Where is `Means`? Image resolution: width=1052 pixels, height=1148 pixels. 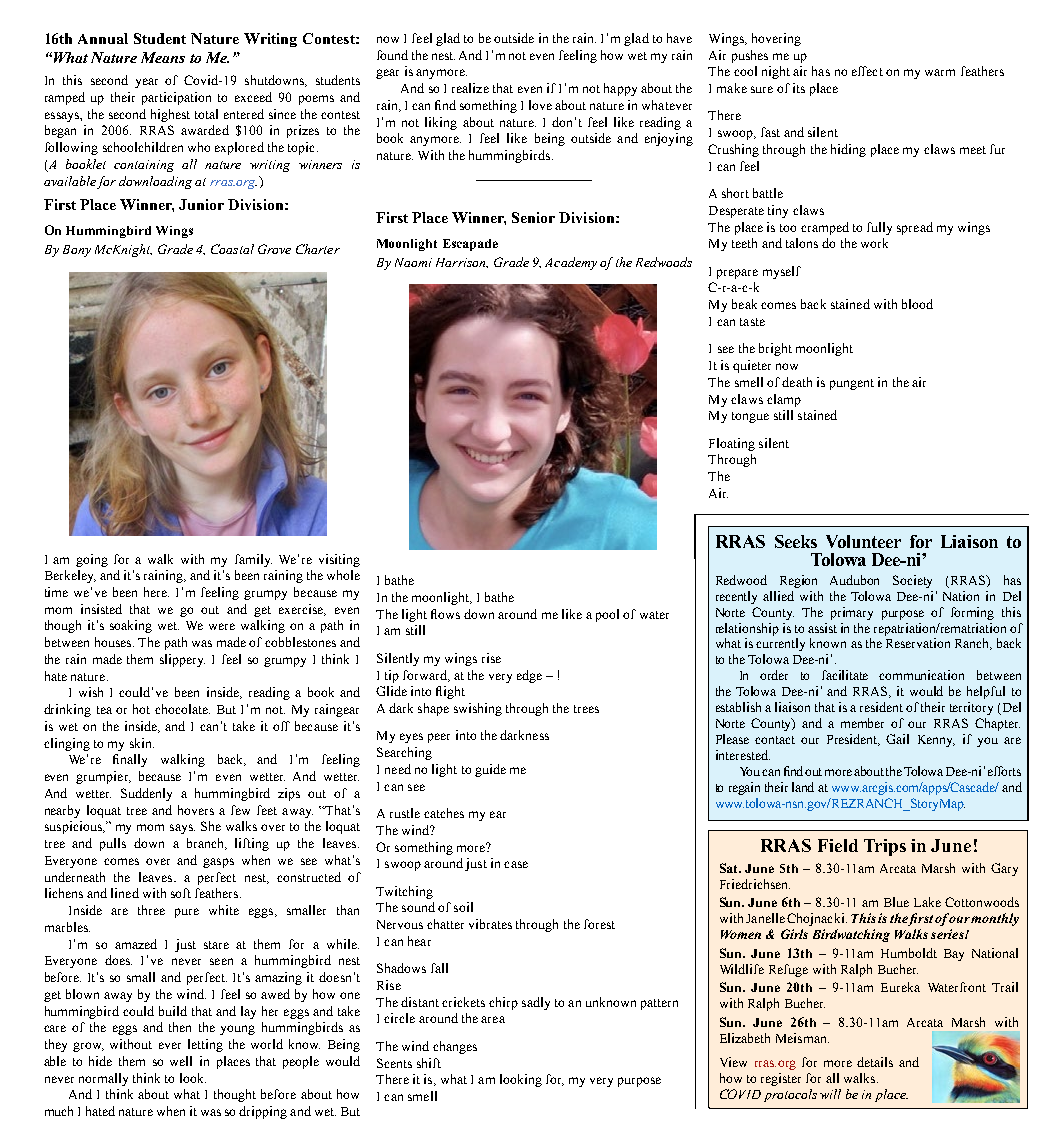
Means is located at coordinates (163, 57).
